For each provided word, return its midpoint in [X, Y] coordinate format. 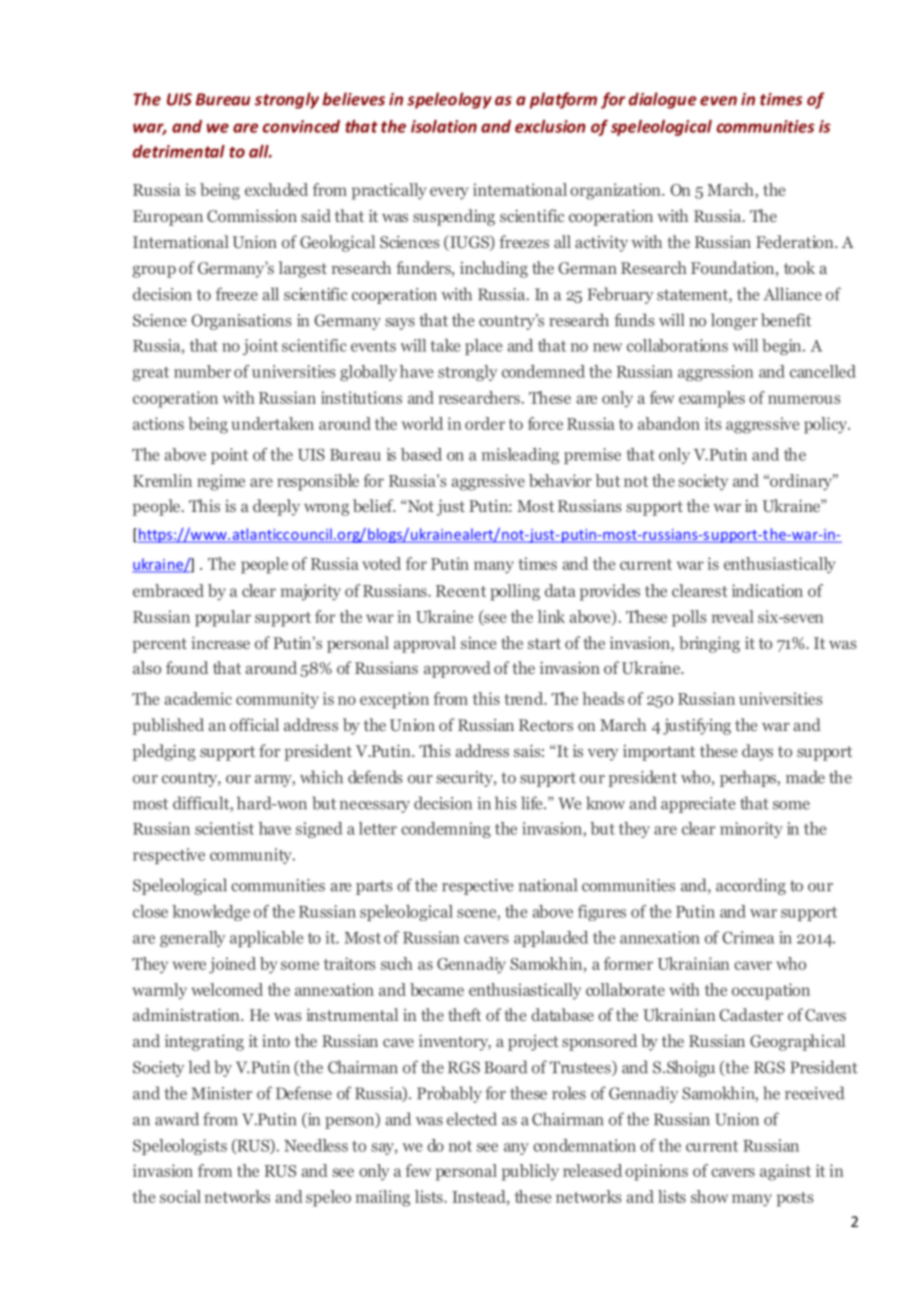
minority [751, 830]
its [713, 423]
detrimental [179, 151]
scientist [224, 828]
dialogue [663, 100]
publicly [530, 1172]
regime [221, 482]
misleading [520, 456]
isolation [444, 126]
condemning [446, 830]
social [180, 1196]
